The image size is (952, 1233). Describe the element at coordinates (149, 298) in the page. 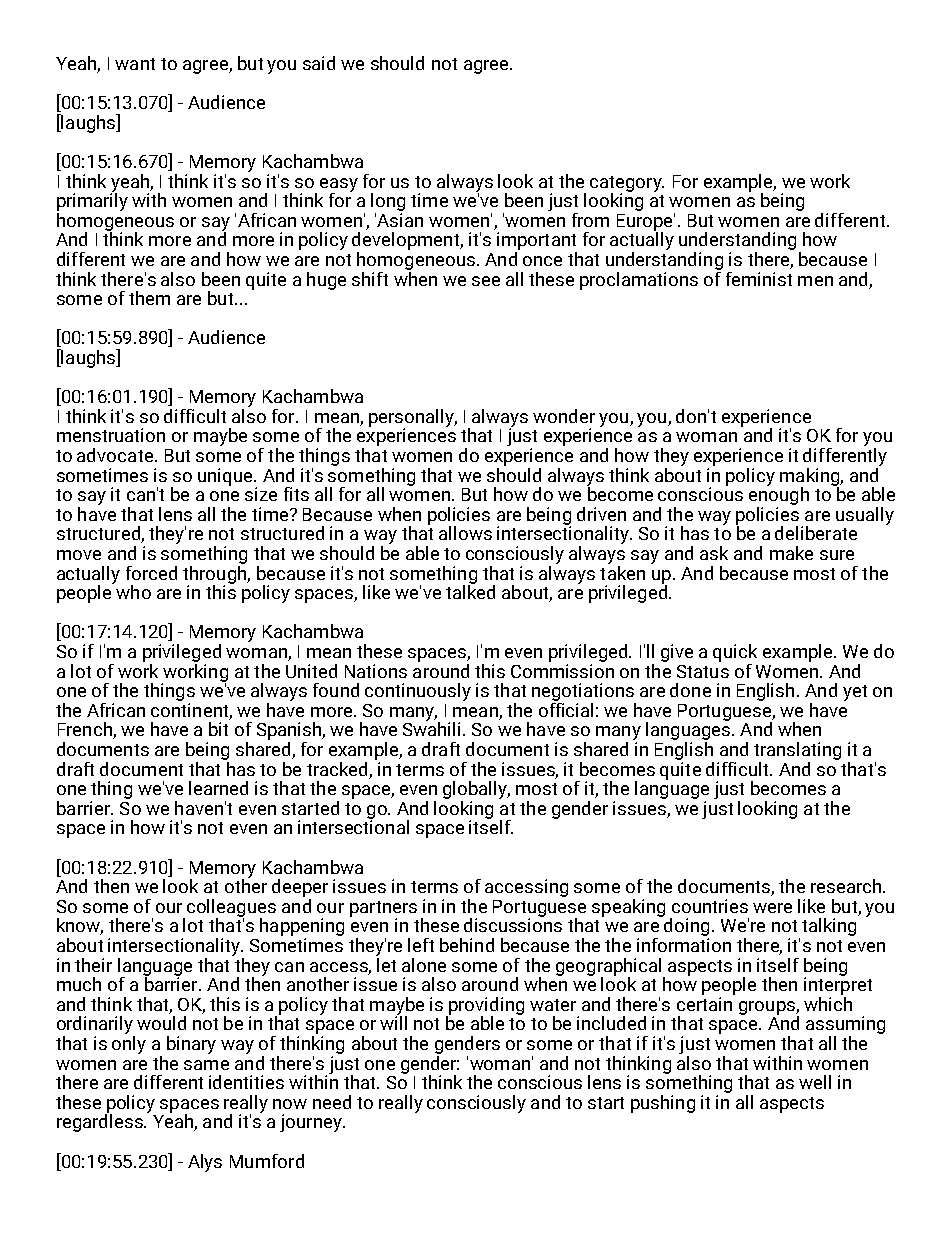

I see `them` at that location.
